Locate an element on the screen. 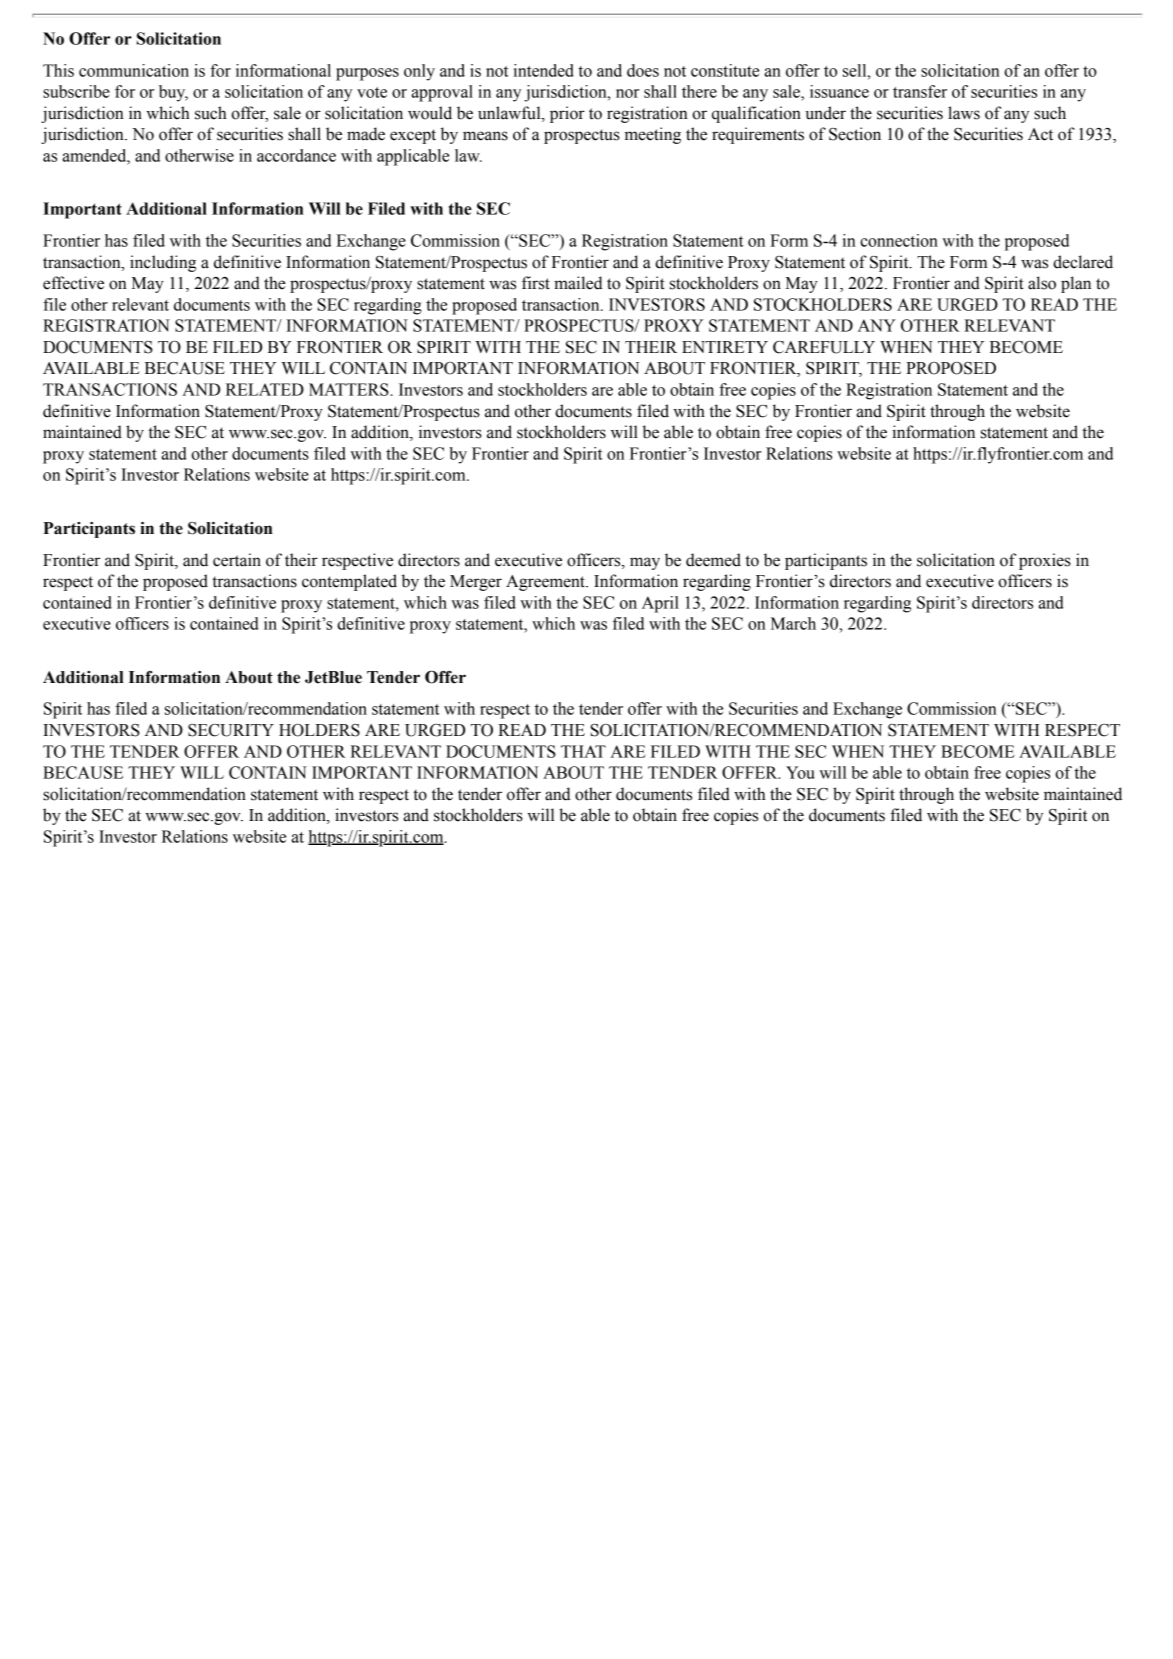 This screenshot has height=1659, width=1173. nor is located at coordinates (627, 93).
